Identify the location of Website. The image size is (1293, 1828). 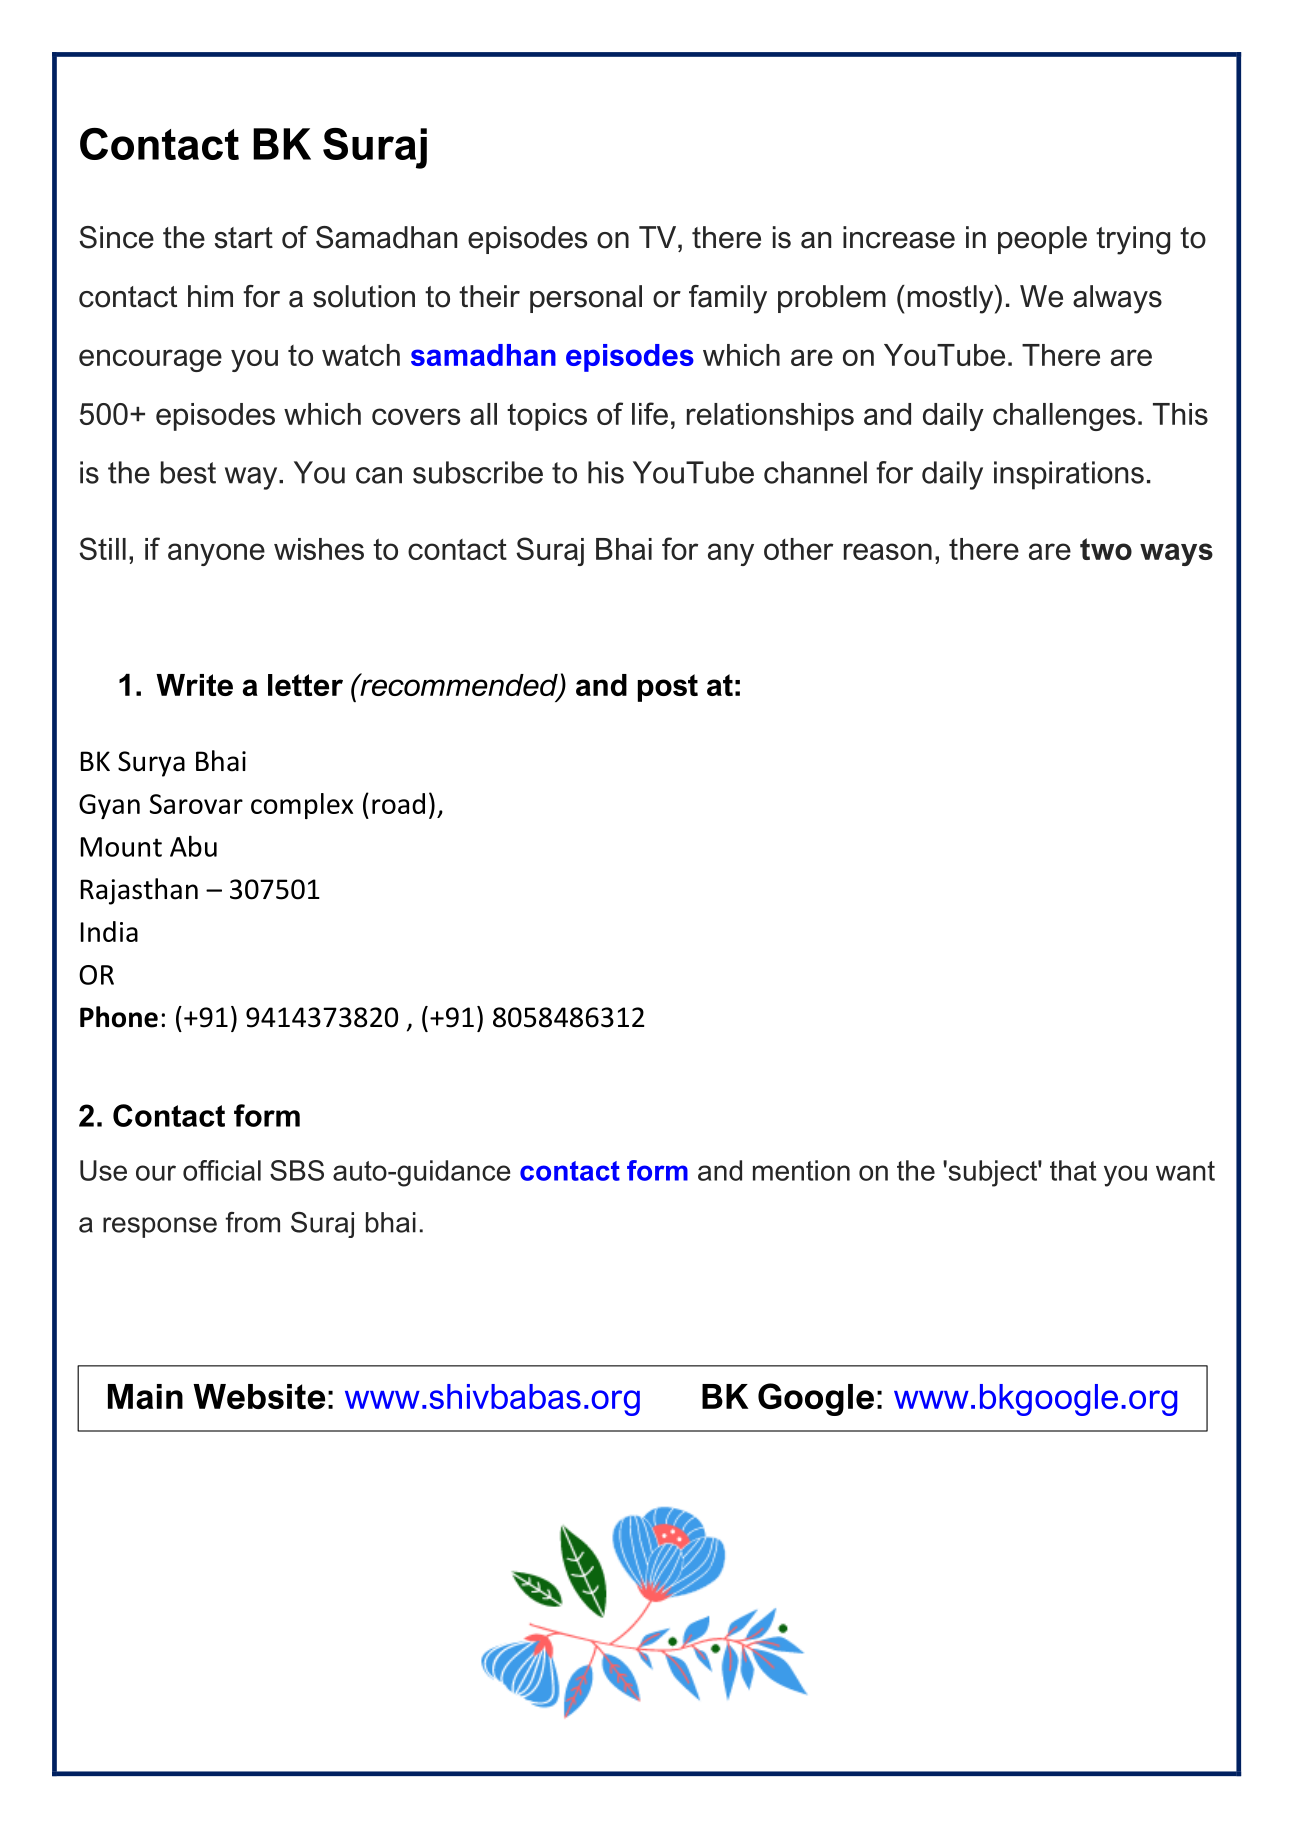
(259, 1396).
